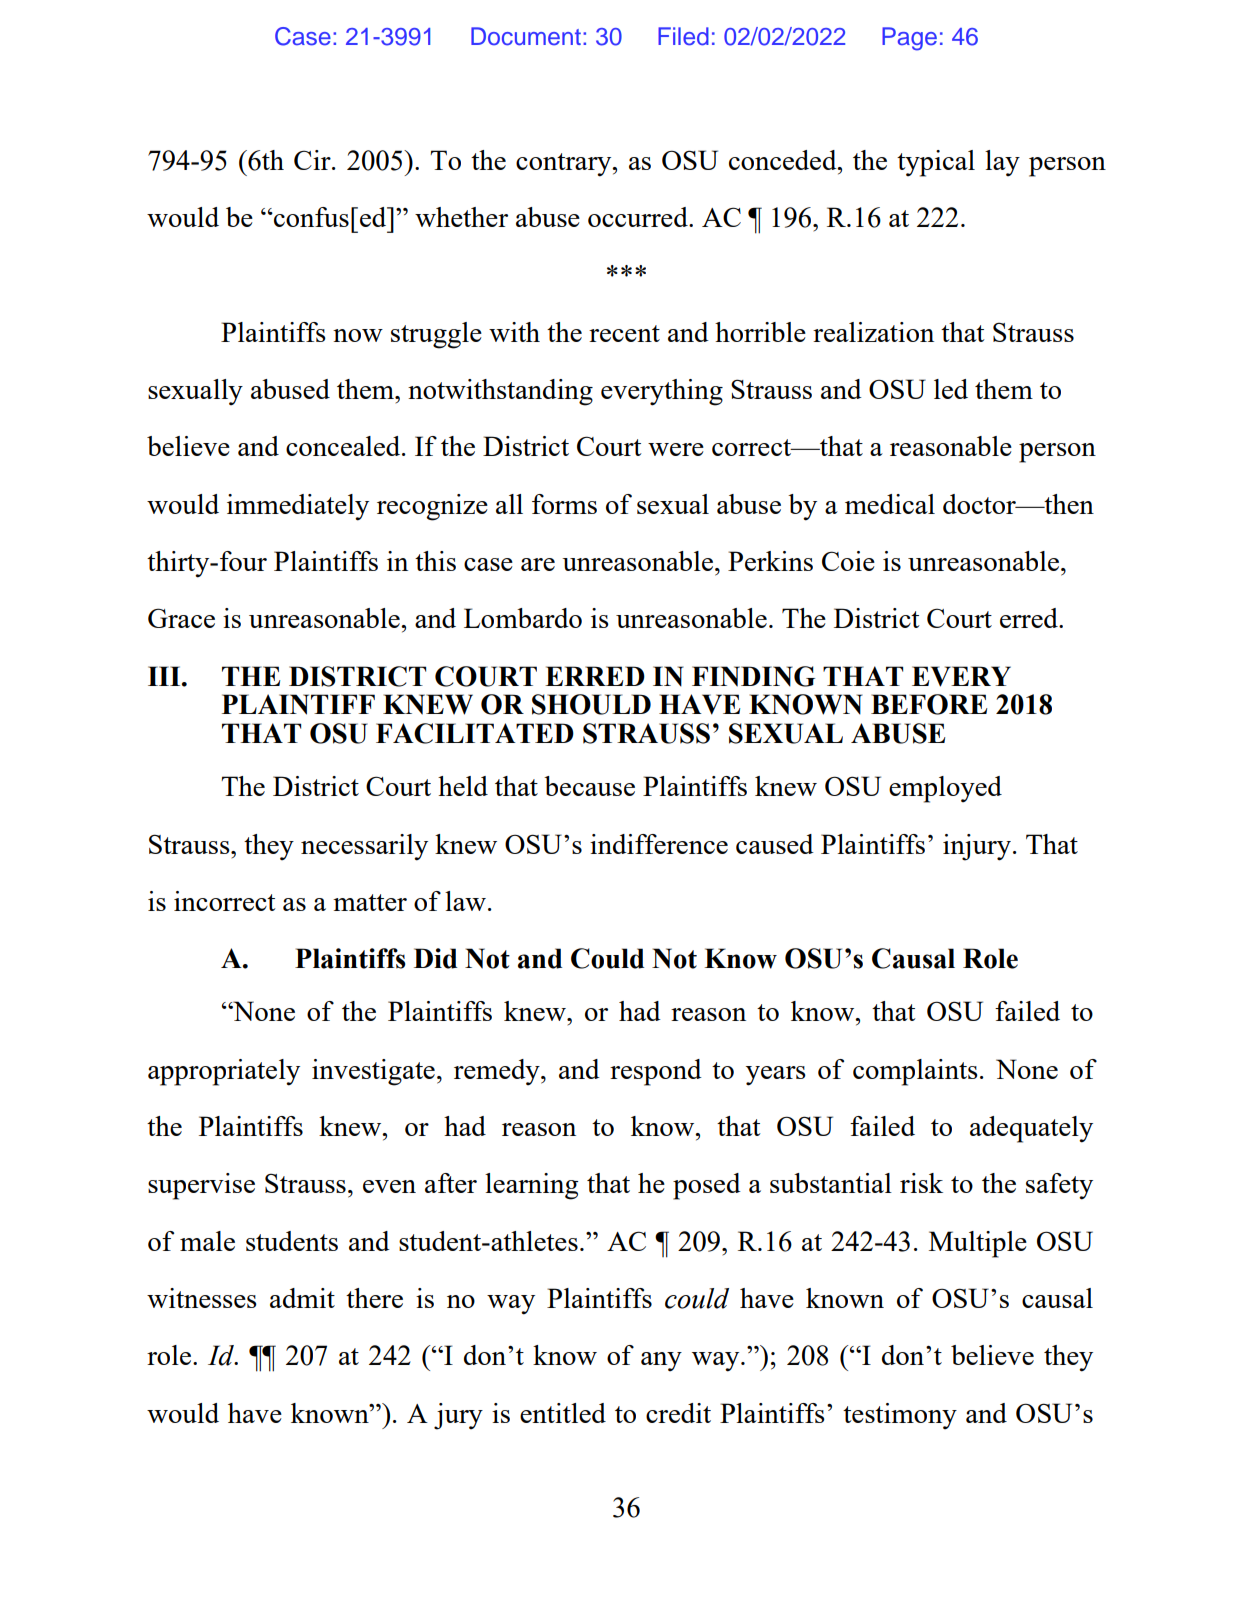  Describe the element at coordinates (302, 1298) in the screenshot. I see `admit` at that location.
